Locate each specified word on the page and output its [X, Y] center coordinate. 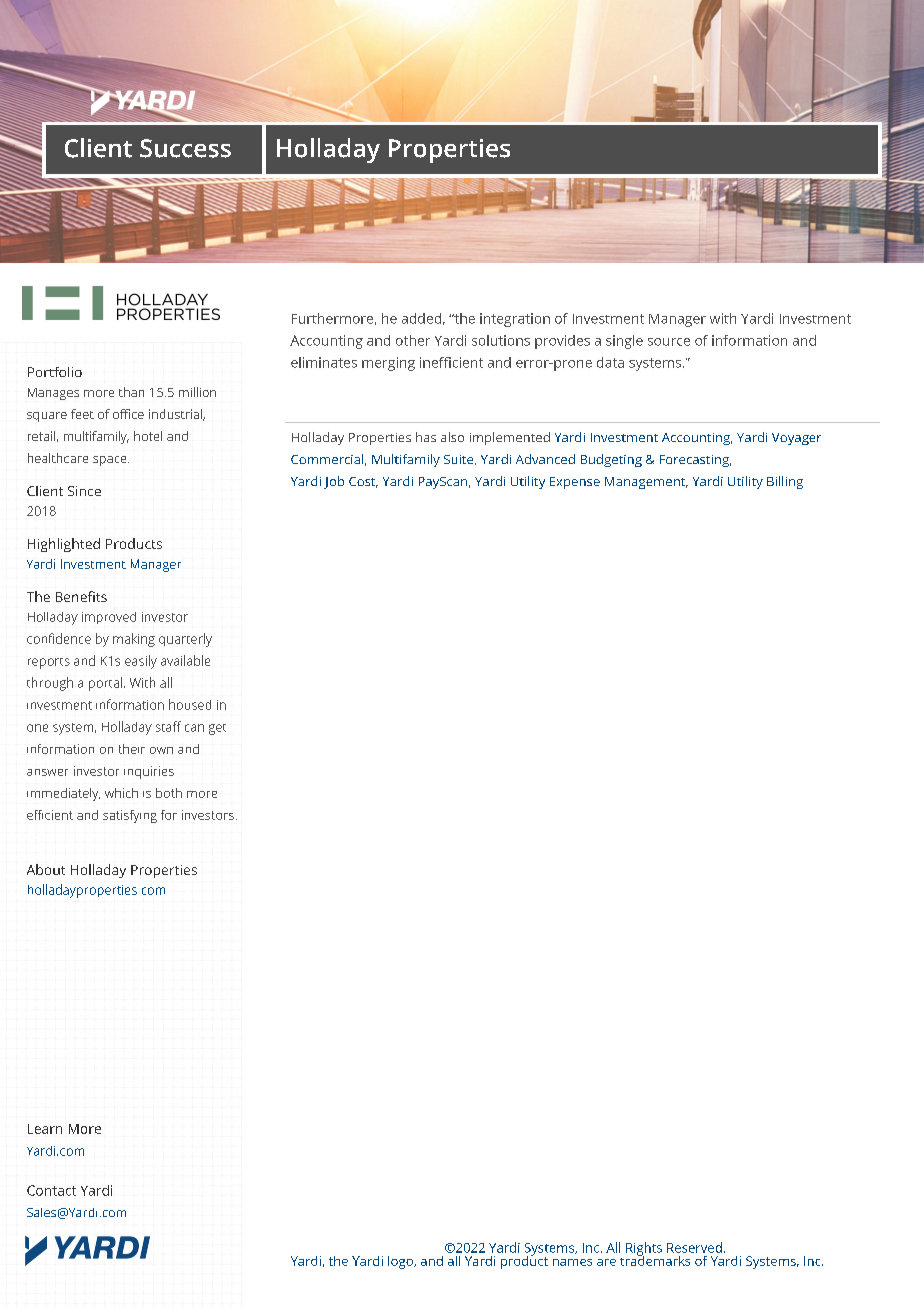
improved [109, 618]
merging [388, 364]
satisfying [130, 816]
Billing [785, 482]
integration [515, 320]
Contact [51, 1190]
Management [646, 483]
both [169, 793]
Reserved [694, 1247]
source [669, 342]
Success [185, 148]
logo [401, 1262]
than [131, 392]
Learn [45, 1129]
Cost [363, 482]
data [610, 362]
